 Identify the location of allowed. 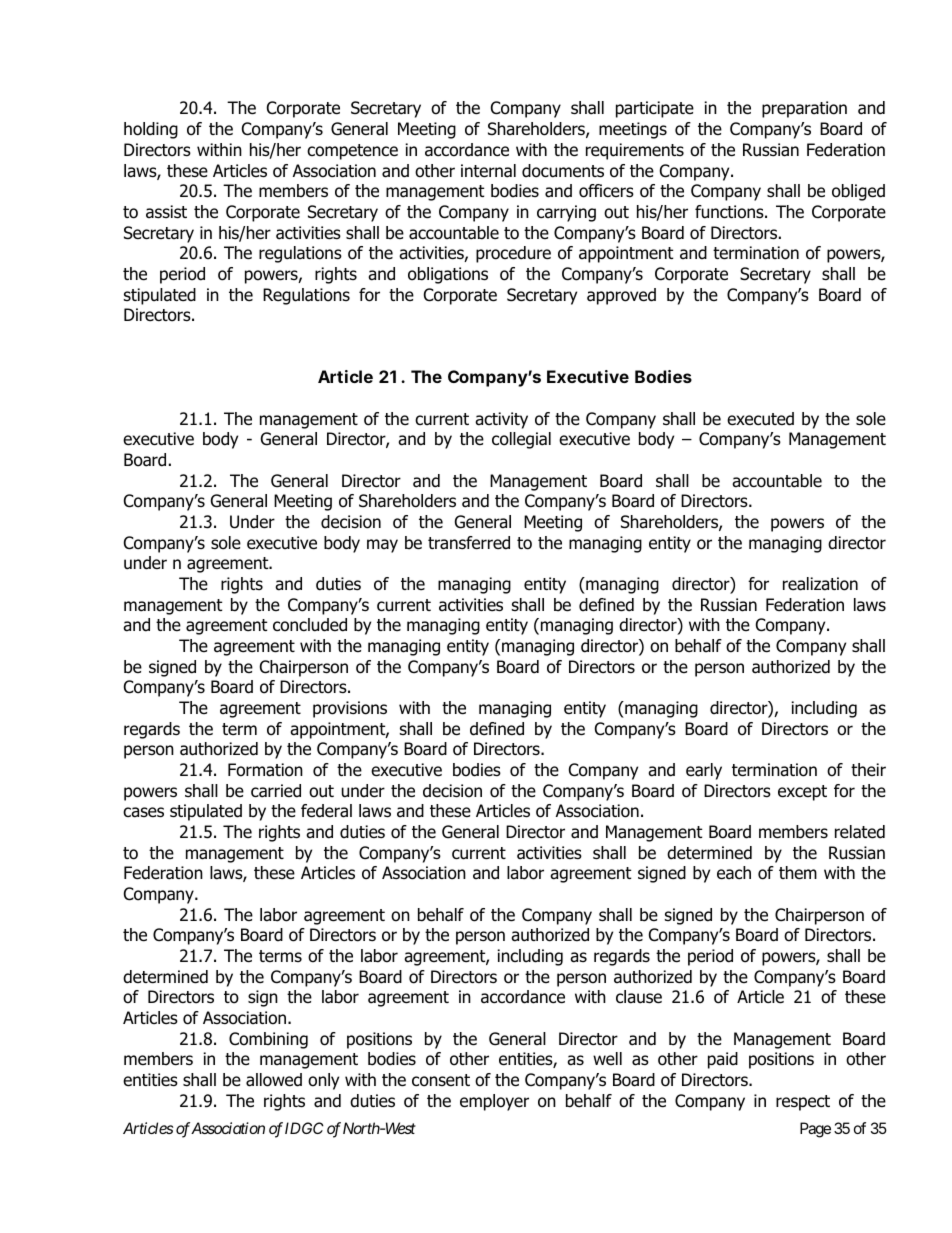
(274, 1080).
